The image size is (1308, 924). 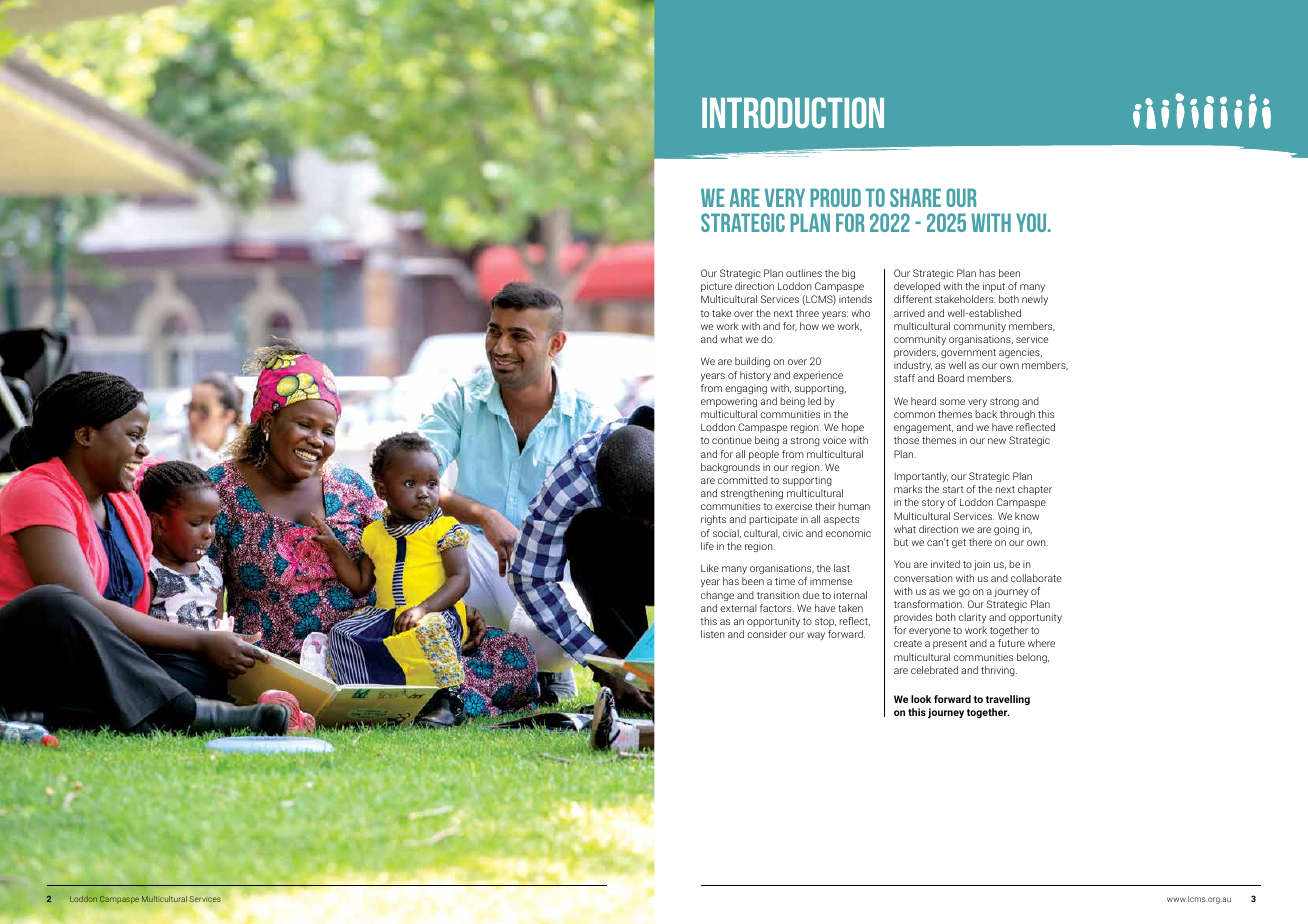 What do you see at coordinates (915, 197) in the screenshot?
I see `share` at bounding box center [915, 197].
